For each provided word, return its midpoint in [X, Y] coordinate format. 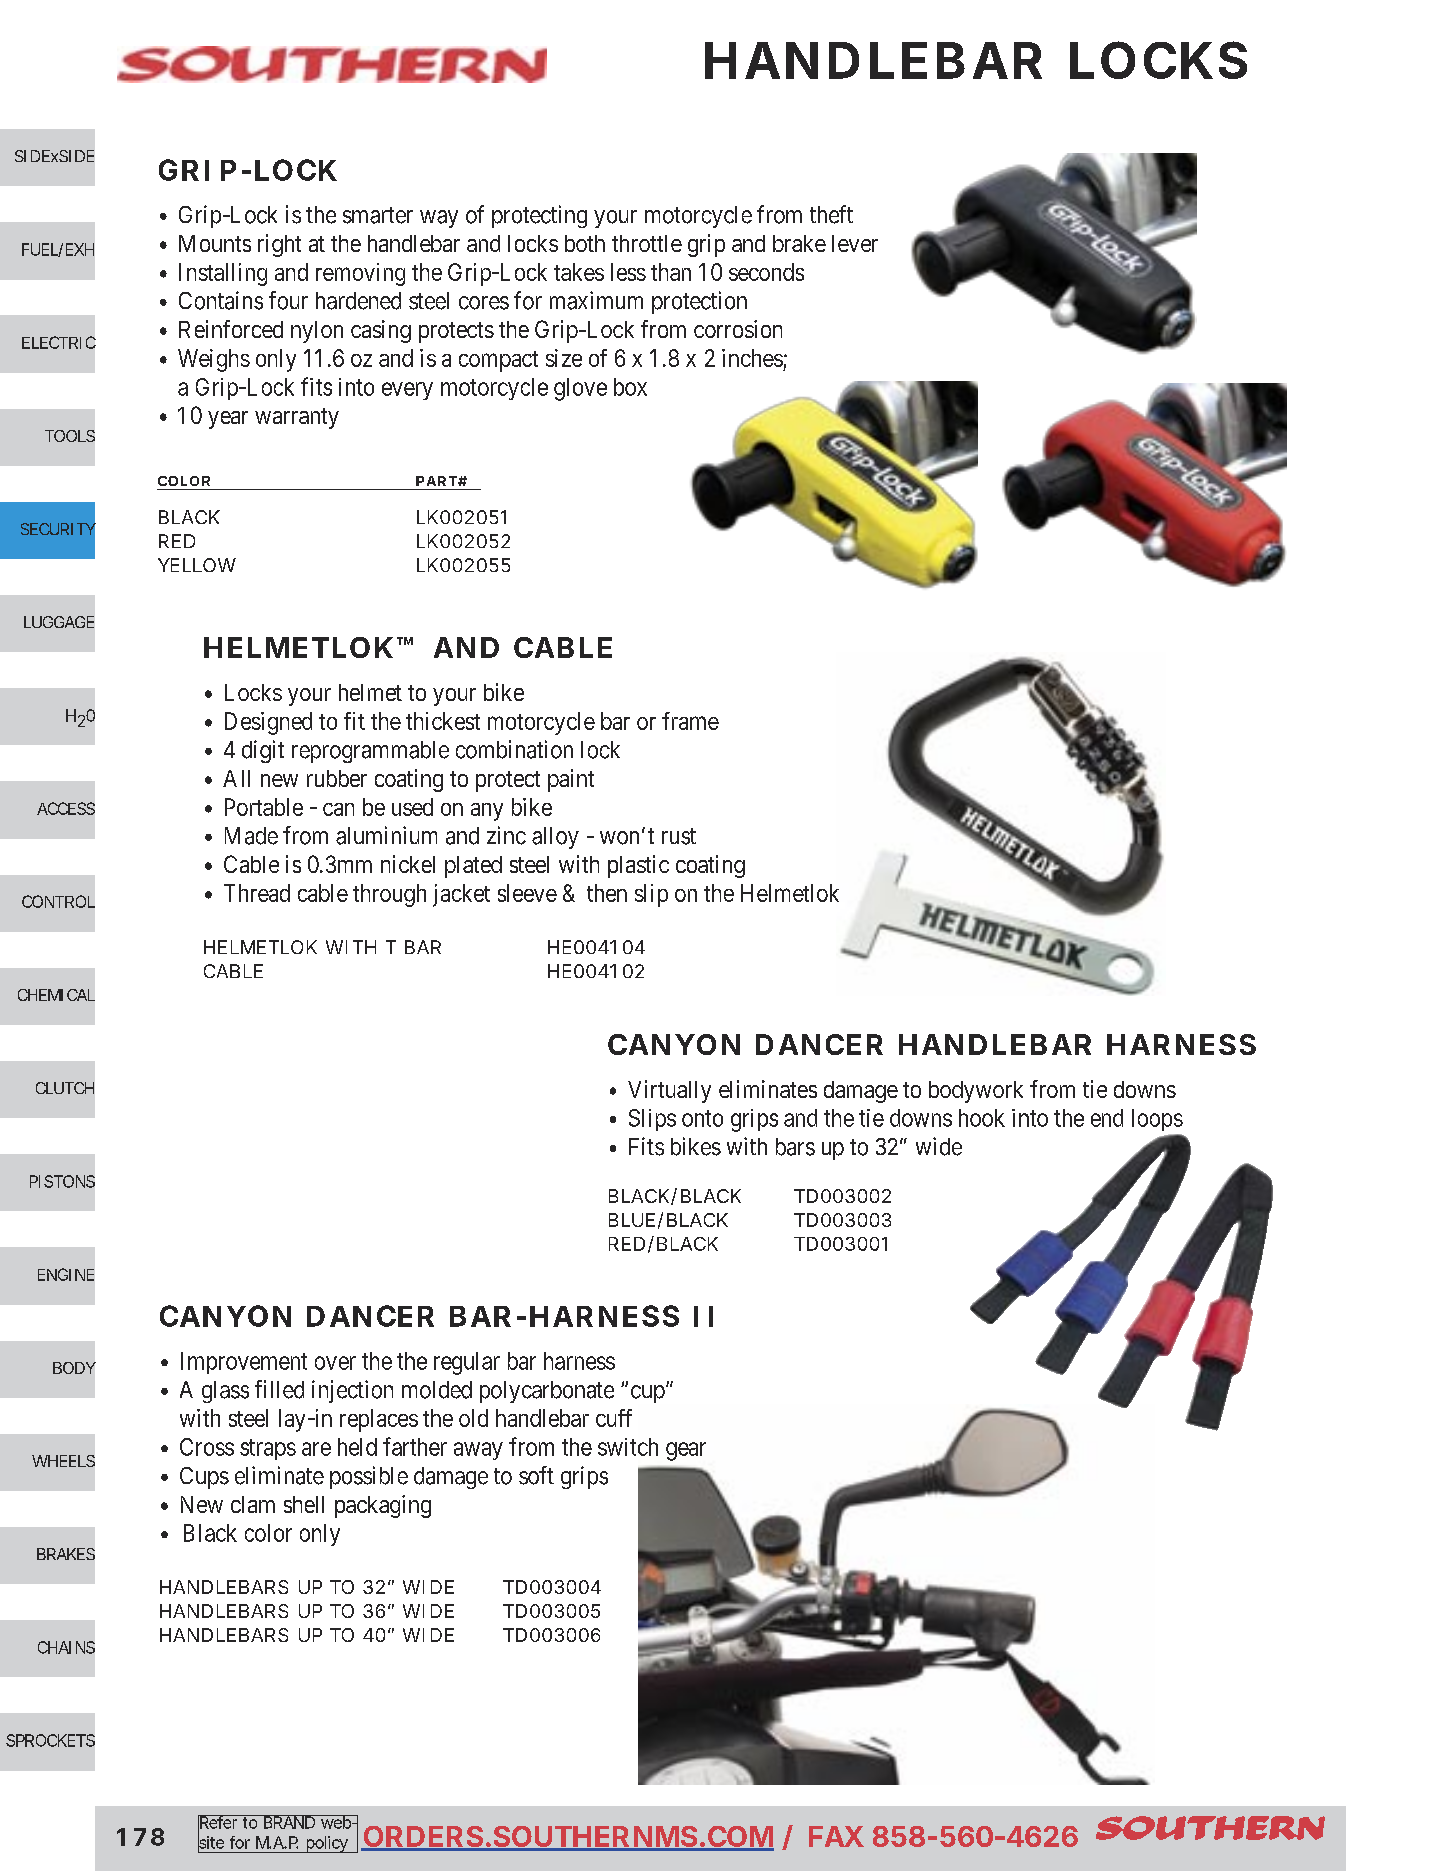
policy [327, 1844]
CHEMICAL [56, 995]
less [628, 272]
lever [855, 243]
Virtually [669, 1091]
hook [982, 1118]
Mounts [215, 243]
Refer [219, 1823]
